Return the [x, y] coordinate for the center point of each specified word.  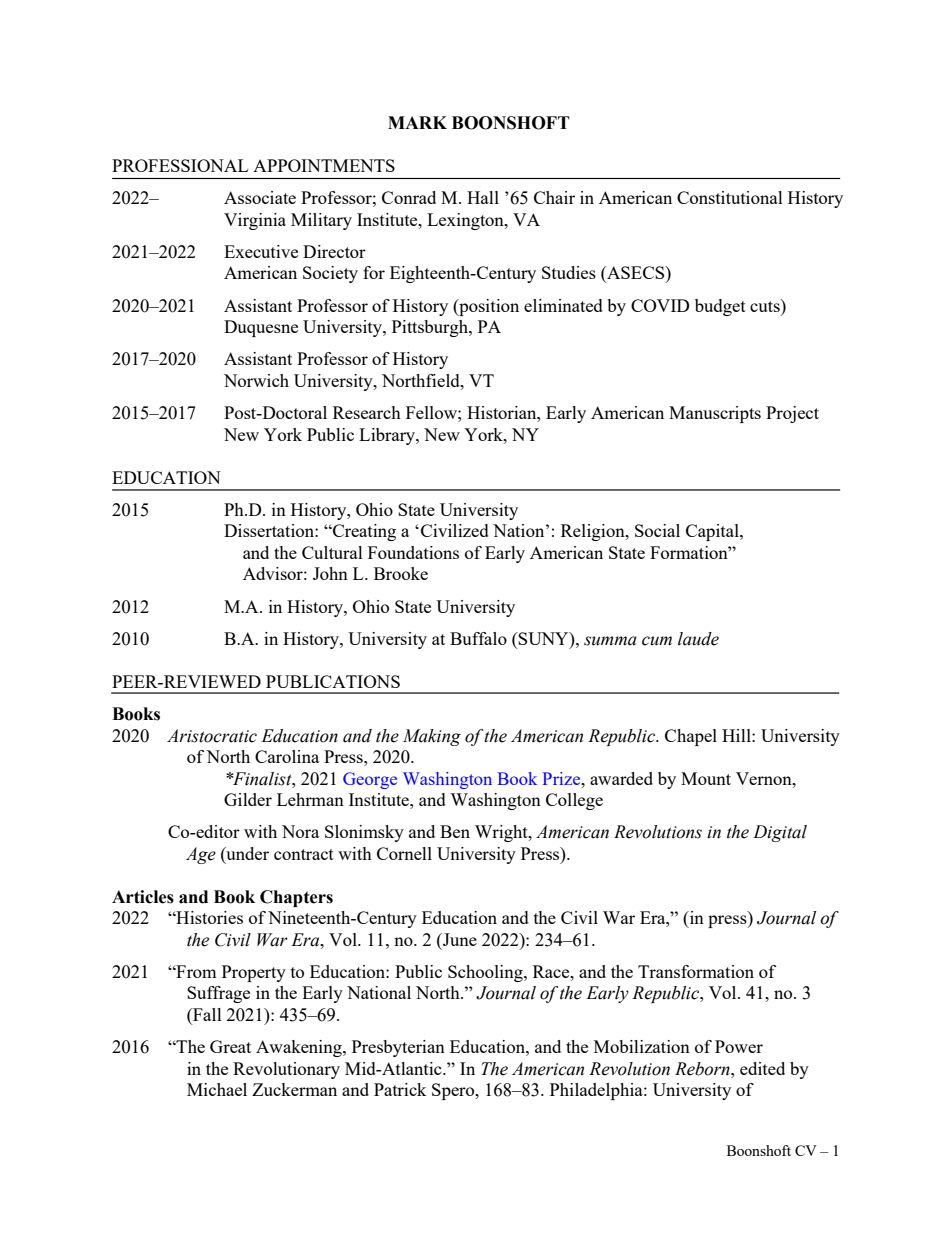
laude [698, 639]
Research [367, 412]
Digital [780, 833]
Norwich [256, 380]
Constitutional [730, 197]
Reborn [703, 1069]
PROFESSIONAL [180, 165]
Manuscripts [715, 414]
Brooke [401, 573]
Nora [300, 831]
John [330, 573]
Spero [454, 1091]
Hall [483, 197]
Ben [455, 831]
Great [230, 1046]
